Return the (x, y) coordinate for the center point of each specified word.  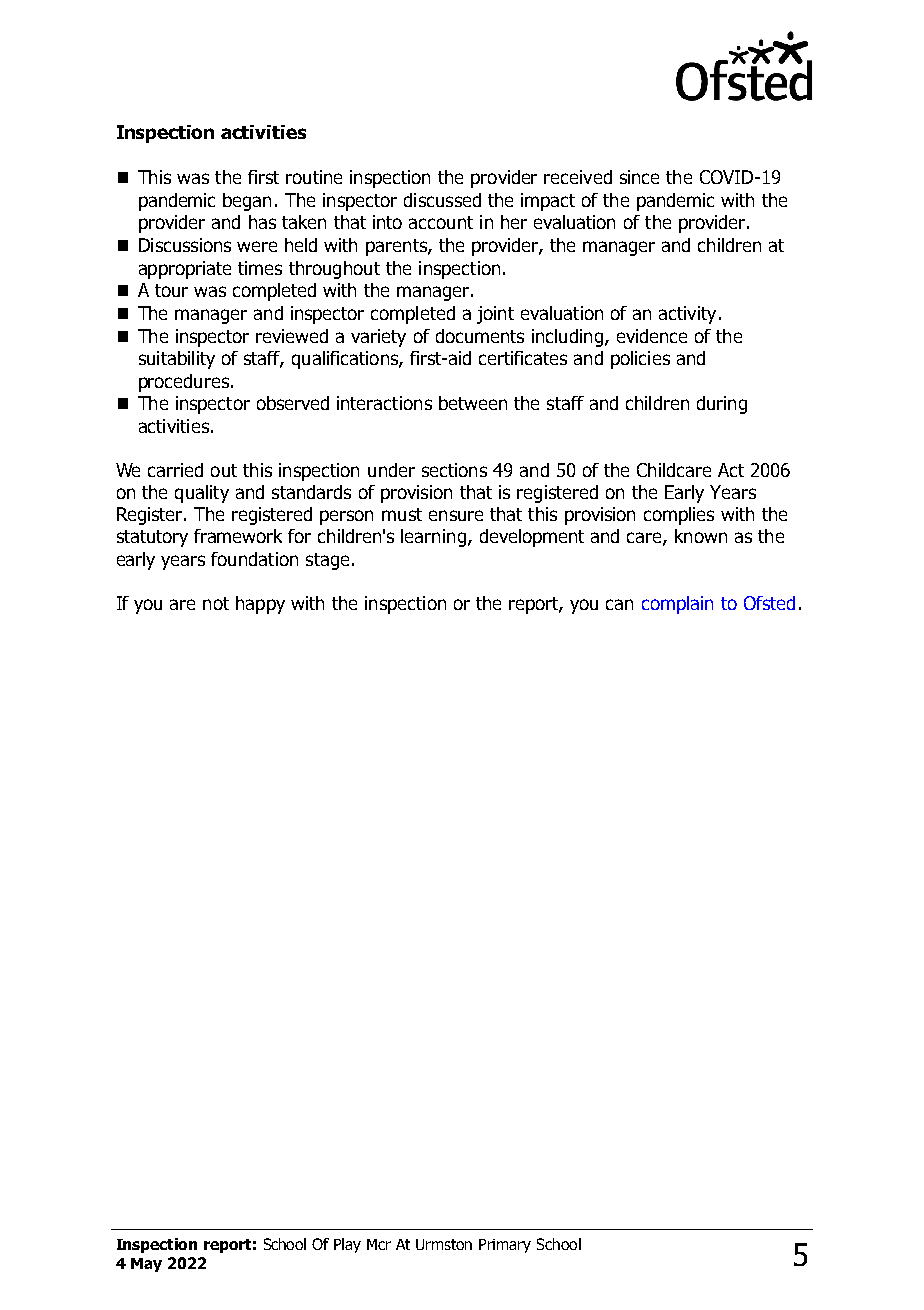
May (146, 1265)
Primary (505, 1246)
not (216, 603)
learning (433, 538)
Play (347, 1245)
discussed (442, 200)
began (247, 202)
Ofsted (769, 603)
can (619, 604)
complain (677, 605)
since (639, 177)
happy (260, 605)
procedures (184, 383)
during (722, 405)
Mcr (379, 1244)
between (473, 403)
